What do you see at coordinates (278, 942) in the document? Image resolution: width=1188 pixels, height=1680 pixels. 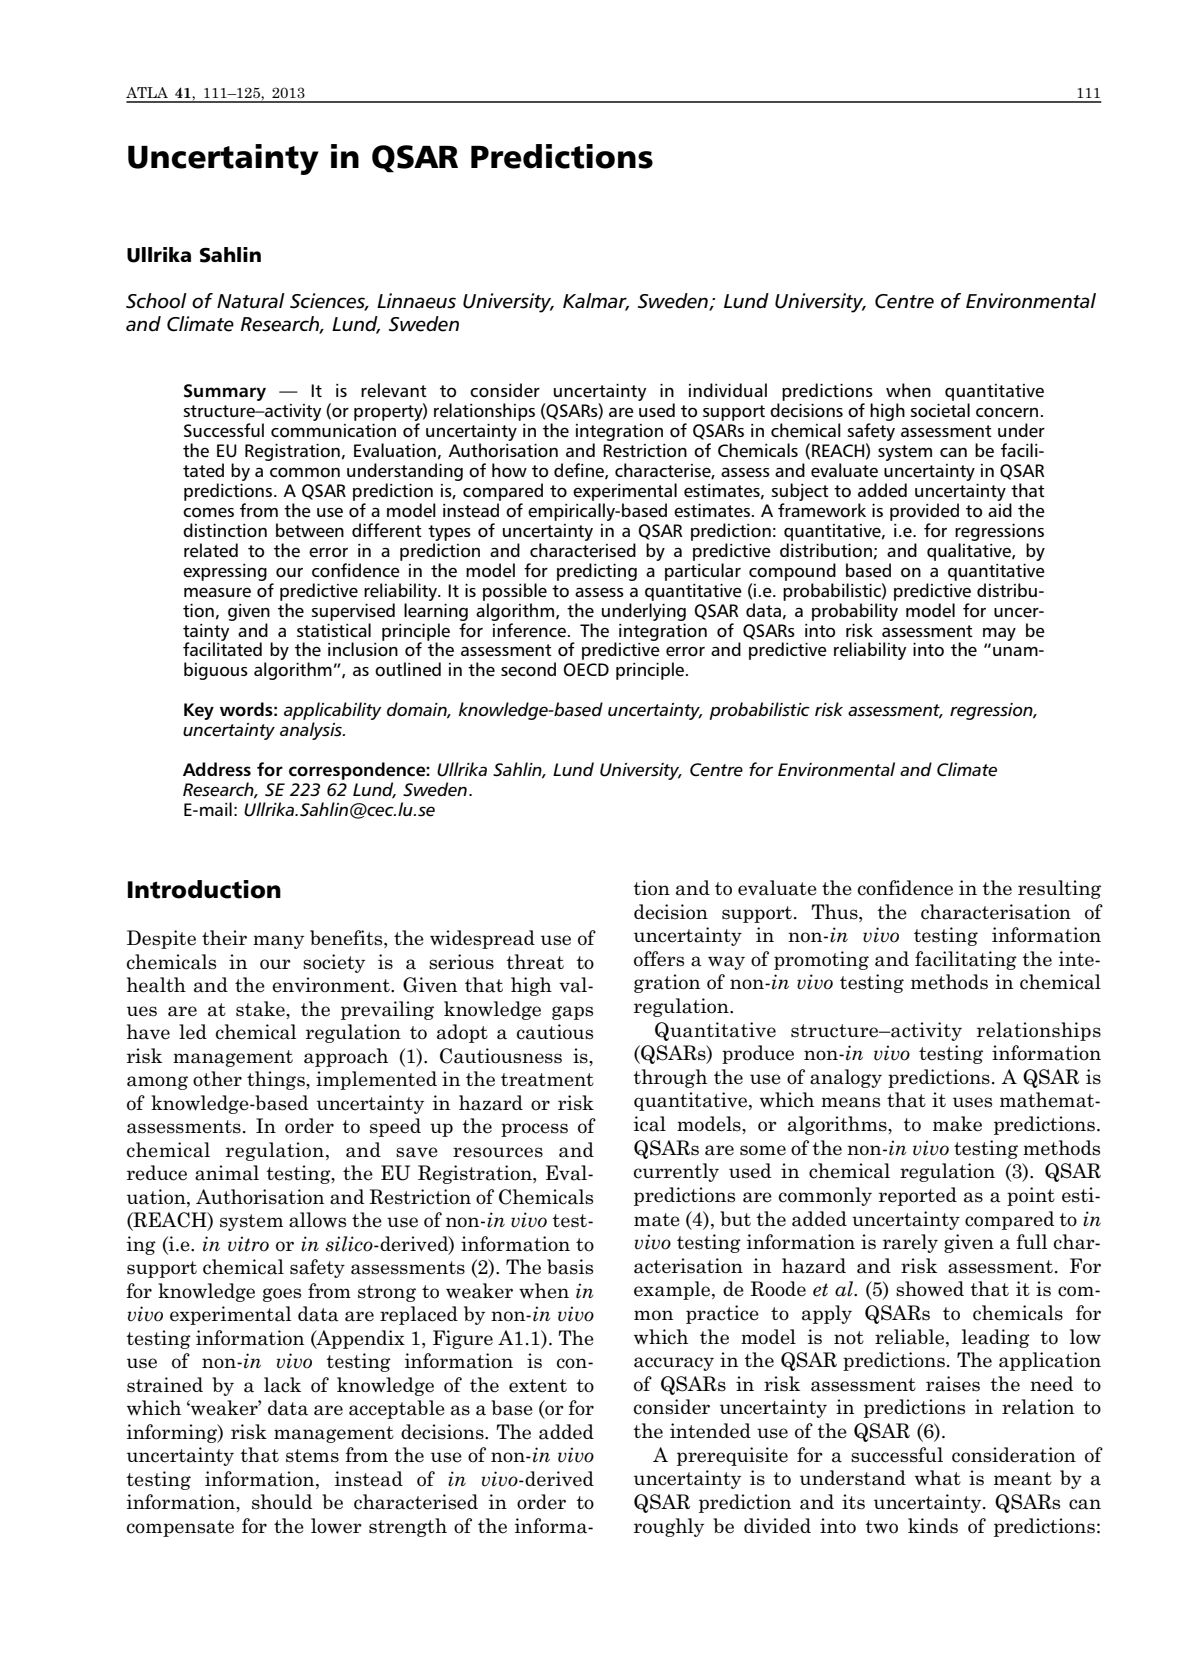 I see `many` at bounding box center [278, 942].
